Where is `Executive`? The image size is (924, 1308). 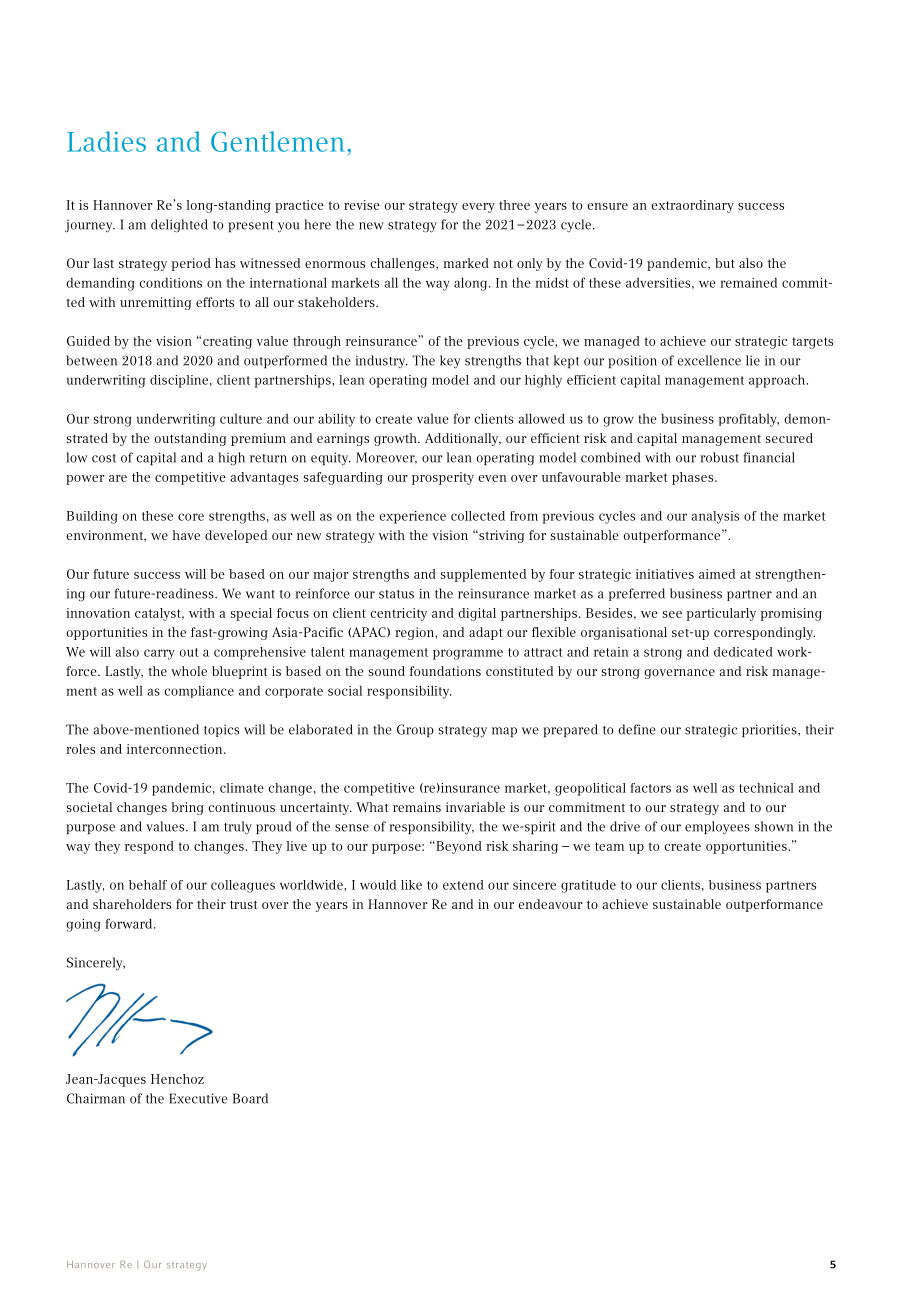 Executive is located at coordinates (198, 1098).
